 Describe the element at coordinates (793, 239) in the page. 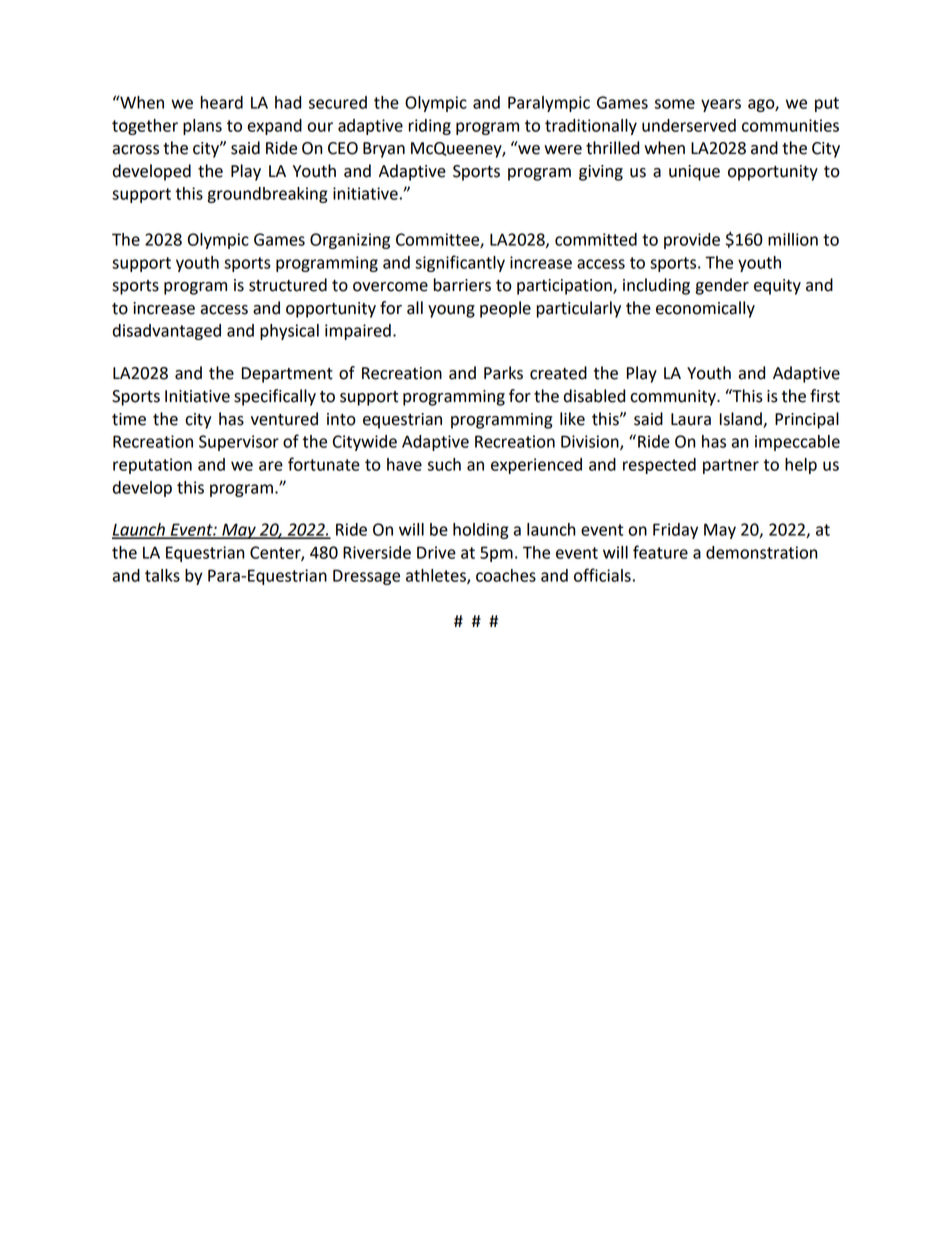

I see `million` at that location.
